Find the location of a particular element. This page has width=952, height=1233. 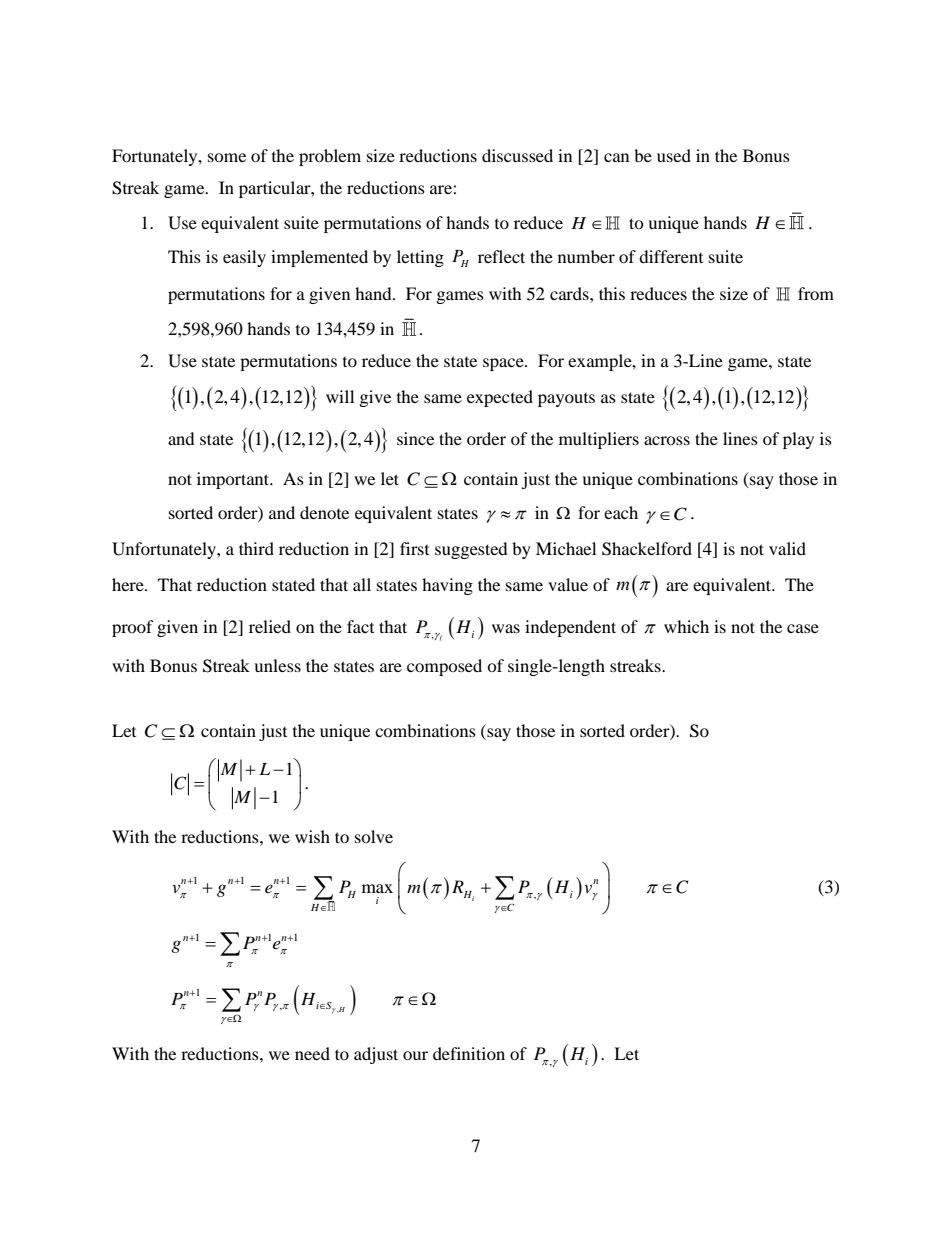

definition is located at coordinates (469, 1053).
